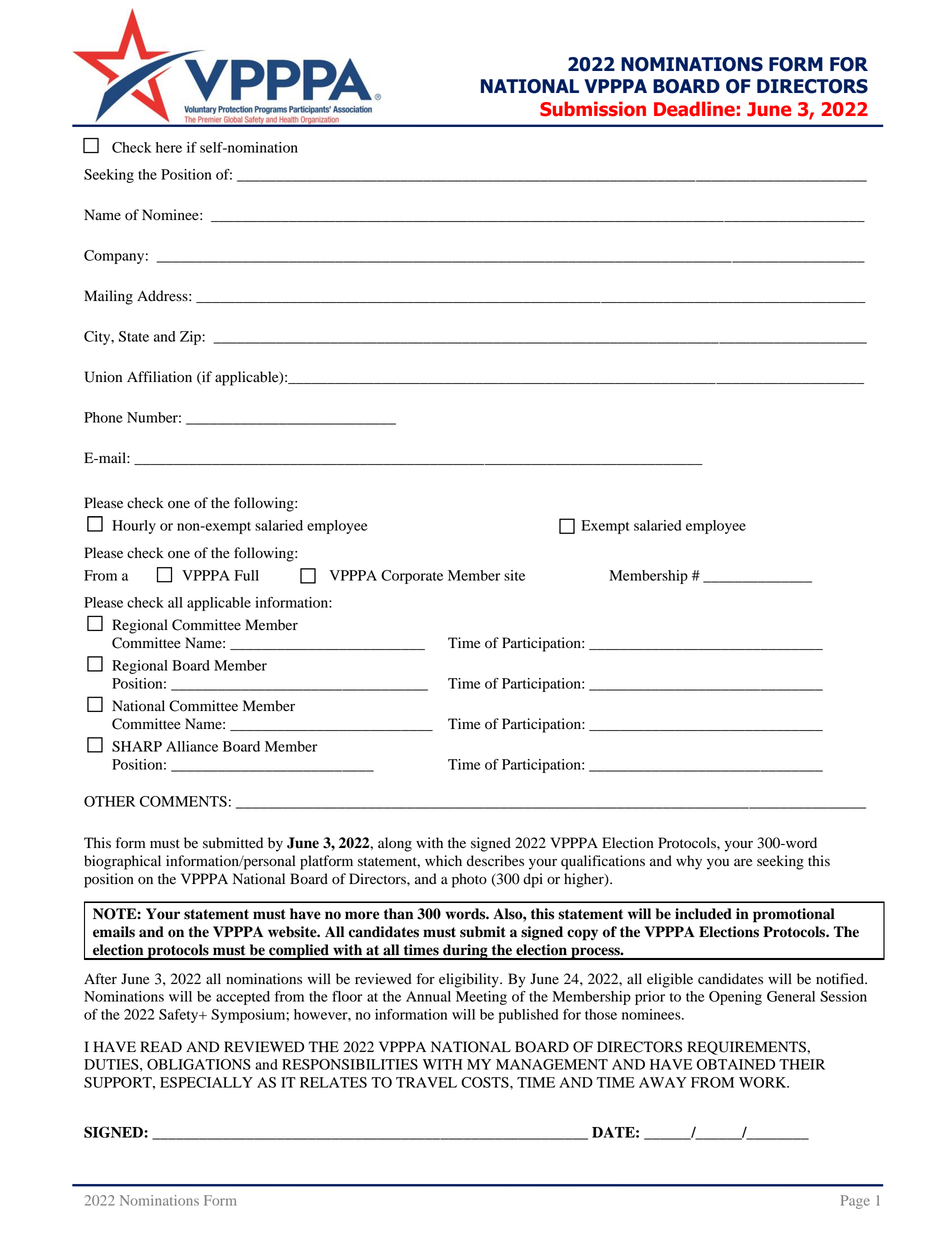  What do you see at coordinates (412, 577) in the screenshot?
I see `Corporate` at bounding box center [412, 577].
